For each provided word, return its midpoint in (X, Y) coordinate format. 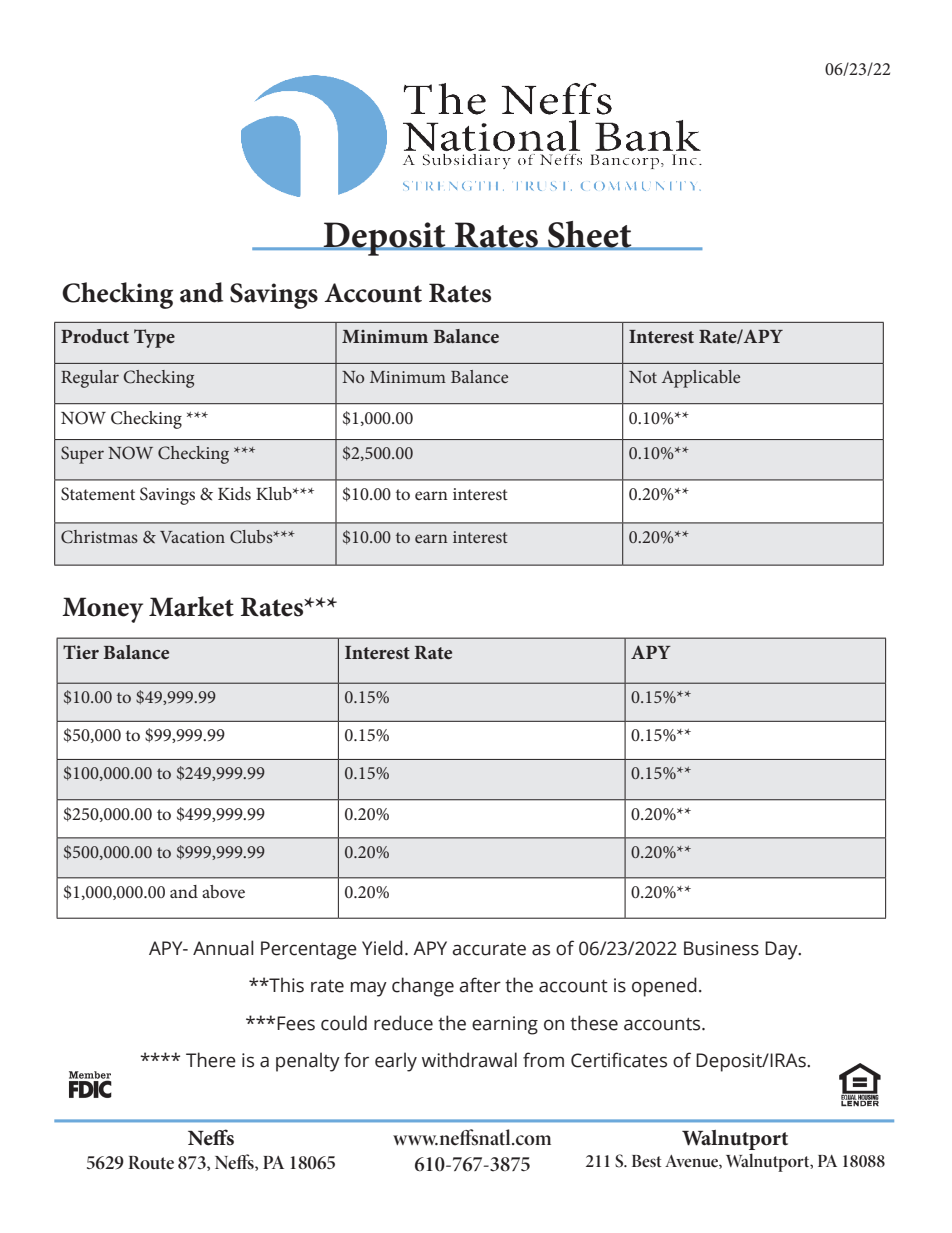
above (223, 891)
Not (643, 377)
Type (154, 338)
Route (151, 1163)
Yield (382, 948)
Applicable (701, 379)
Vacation (192, 537)
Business (721, 948)
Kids (234, 493)
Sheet (590, 235)
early (396, 1062)
